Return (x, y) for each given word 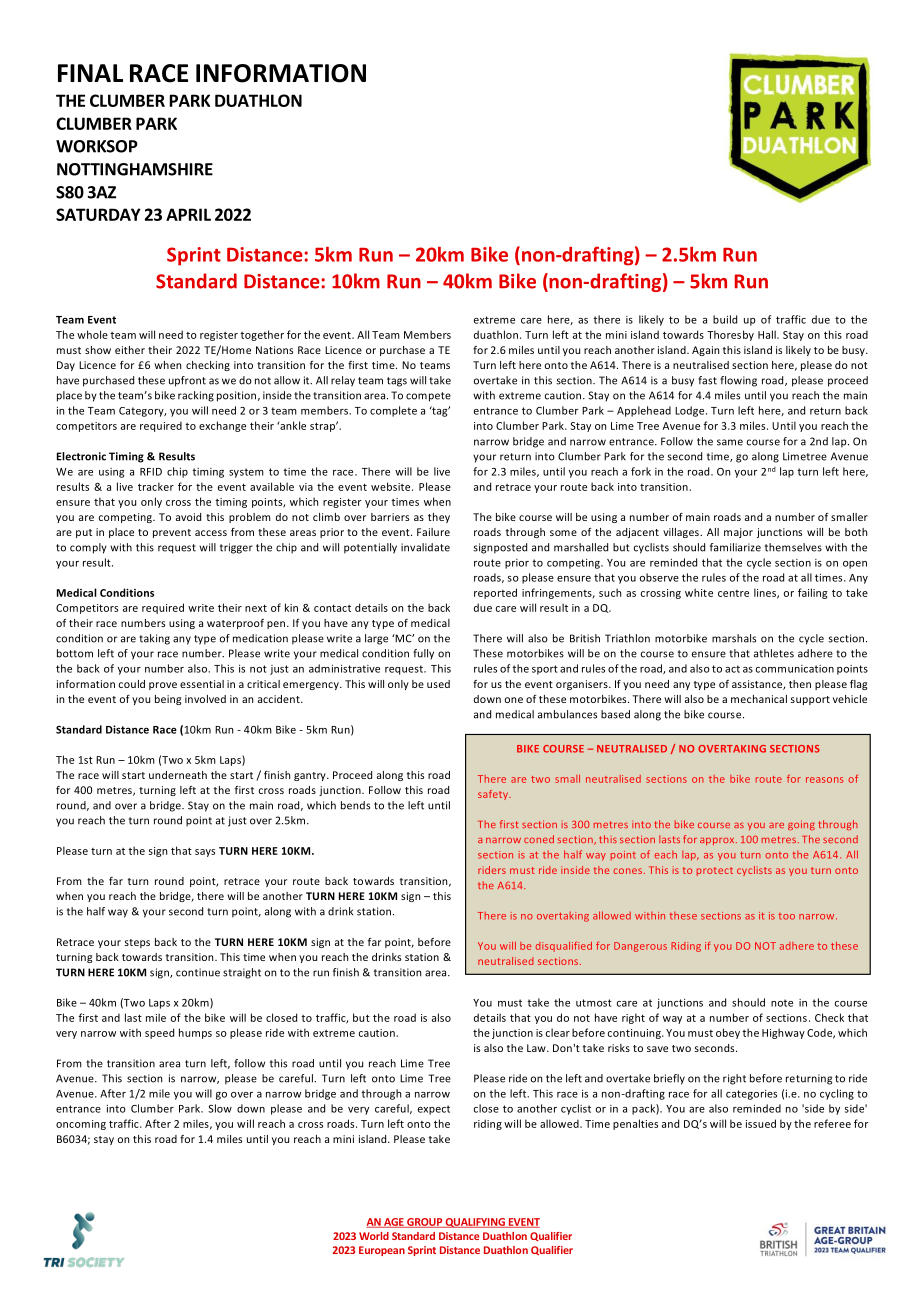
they (439, 518)
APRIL (188, 214)
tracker (156, 486)
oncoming (81, 1125)
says (205, 853)
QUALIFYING (475, 1223)
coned (539, 839)
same (730, 442)
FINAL (90, 73)
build (725, 319)
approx (718, 841)
